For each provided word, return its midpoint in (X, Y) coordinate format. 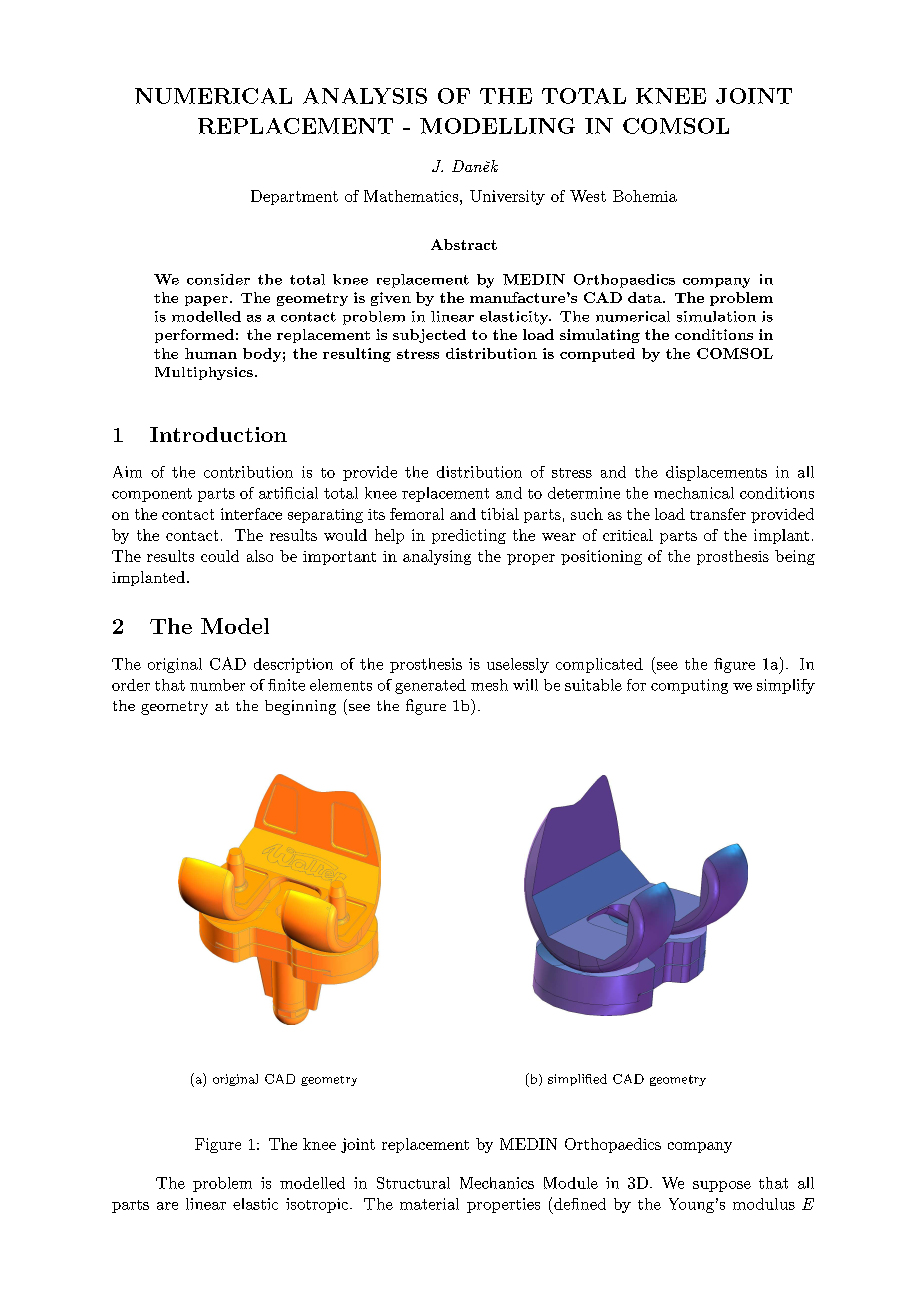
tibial (500, 514)
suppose (722, 1186)
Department (294, 197)
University (507, 197)
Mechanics (497, 1183)
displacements (716, 473)
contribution (248, 472)
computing (689, 686)
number (217, 685)
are (167, 1206)
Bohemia (645, 196)
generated (430, 686)
